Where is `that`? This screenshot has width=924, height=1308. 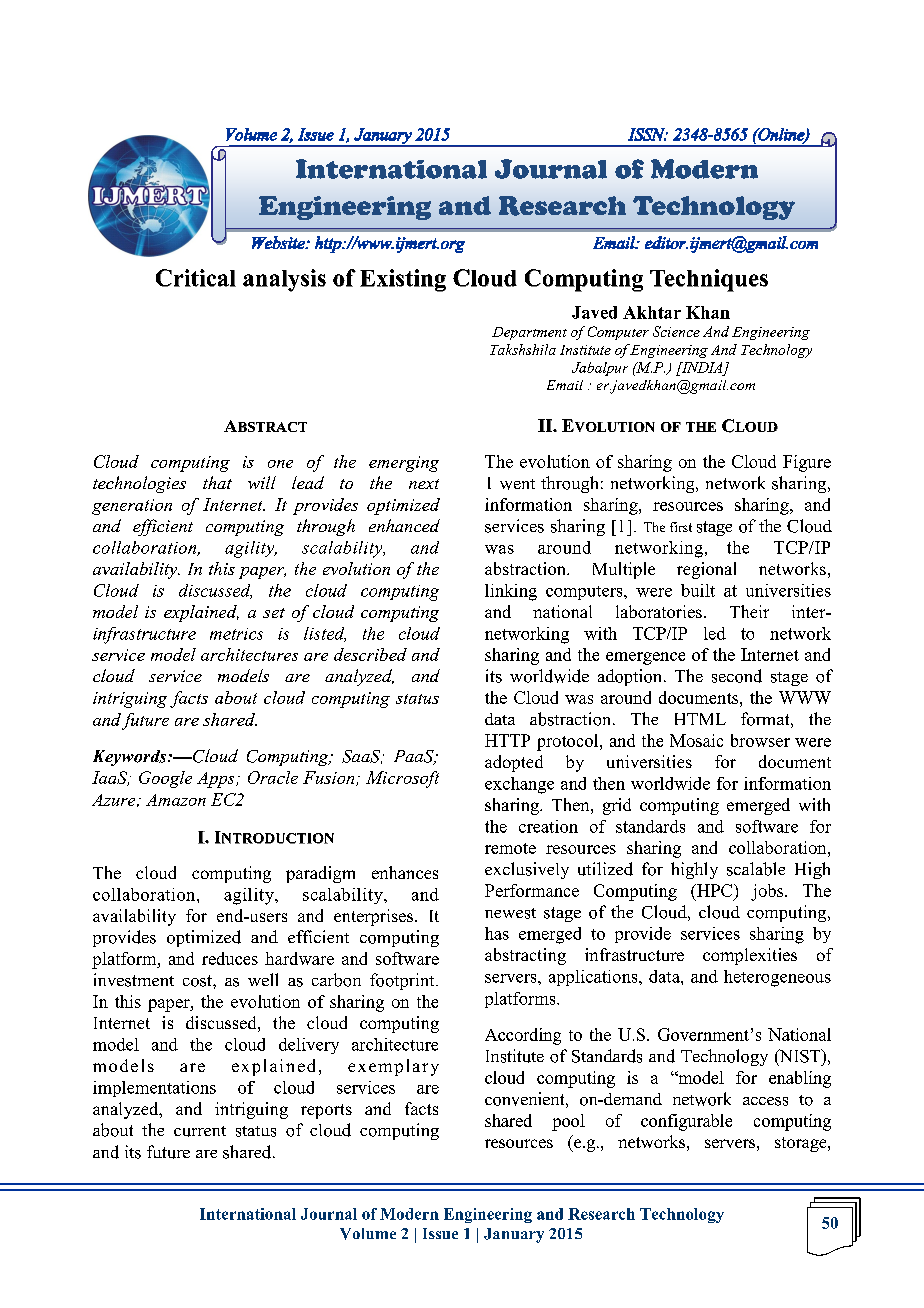
that is located at coordinates (217, 482).
